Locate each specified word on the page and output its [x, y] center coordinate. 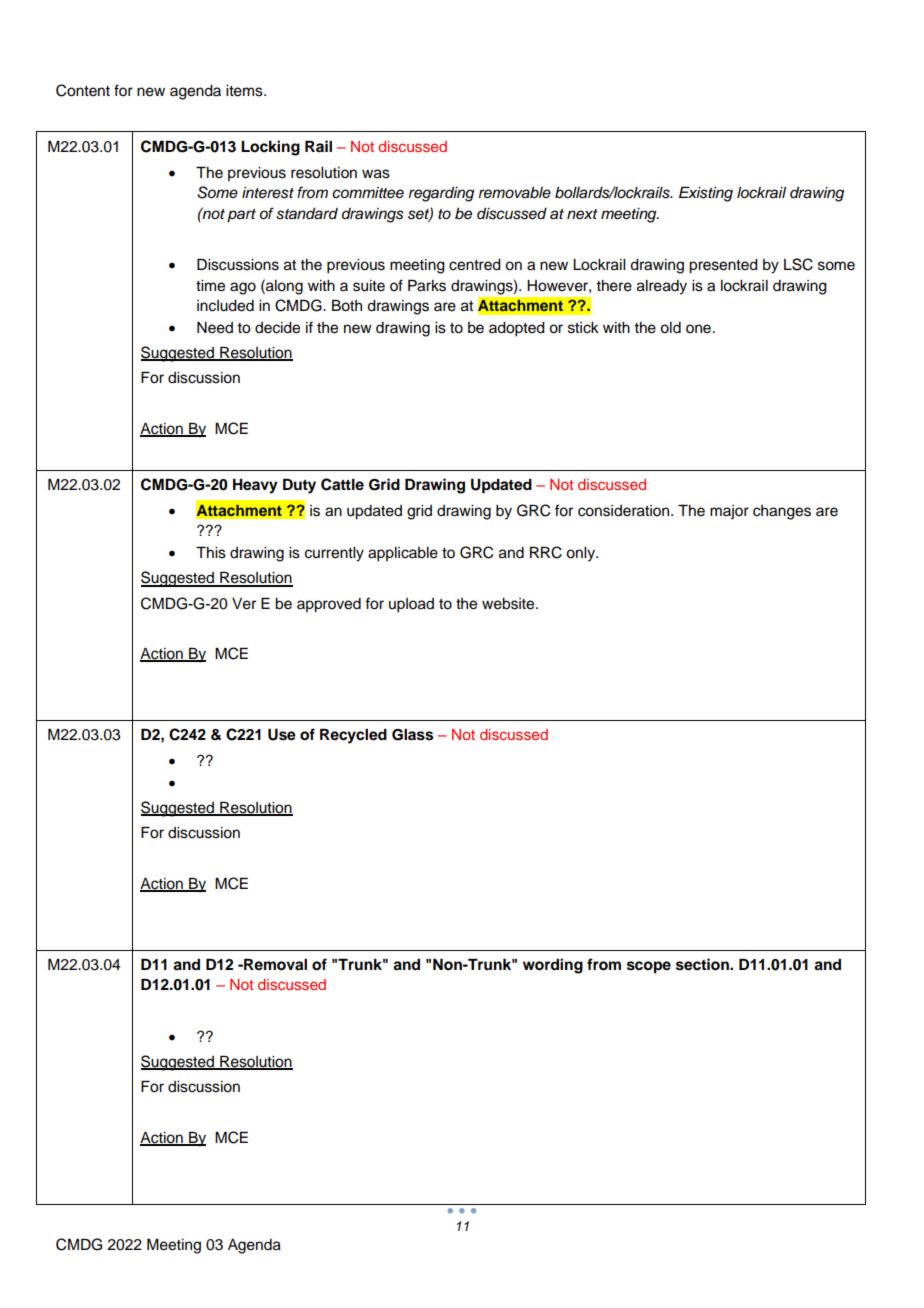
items [245, 91]
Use [282, 734]
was [376, 174]
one [698, 329]
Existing [706, 194]
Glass [412, 734]
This [211, 552]
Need [215, 328]
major [729, 512]
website [509, 604]
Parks [427, 285]
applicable [403, 554]
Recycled [353, 736]
